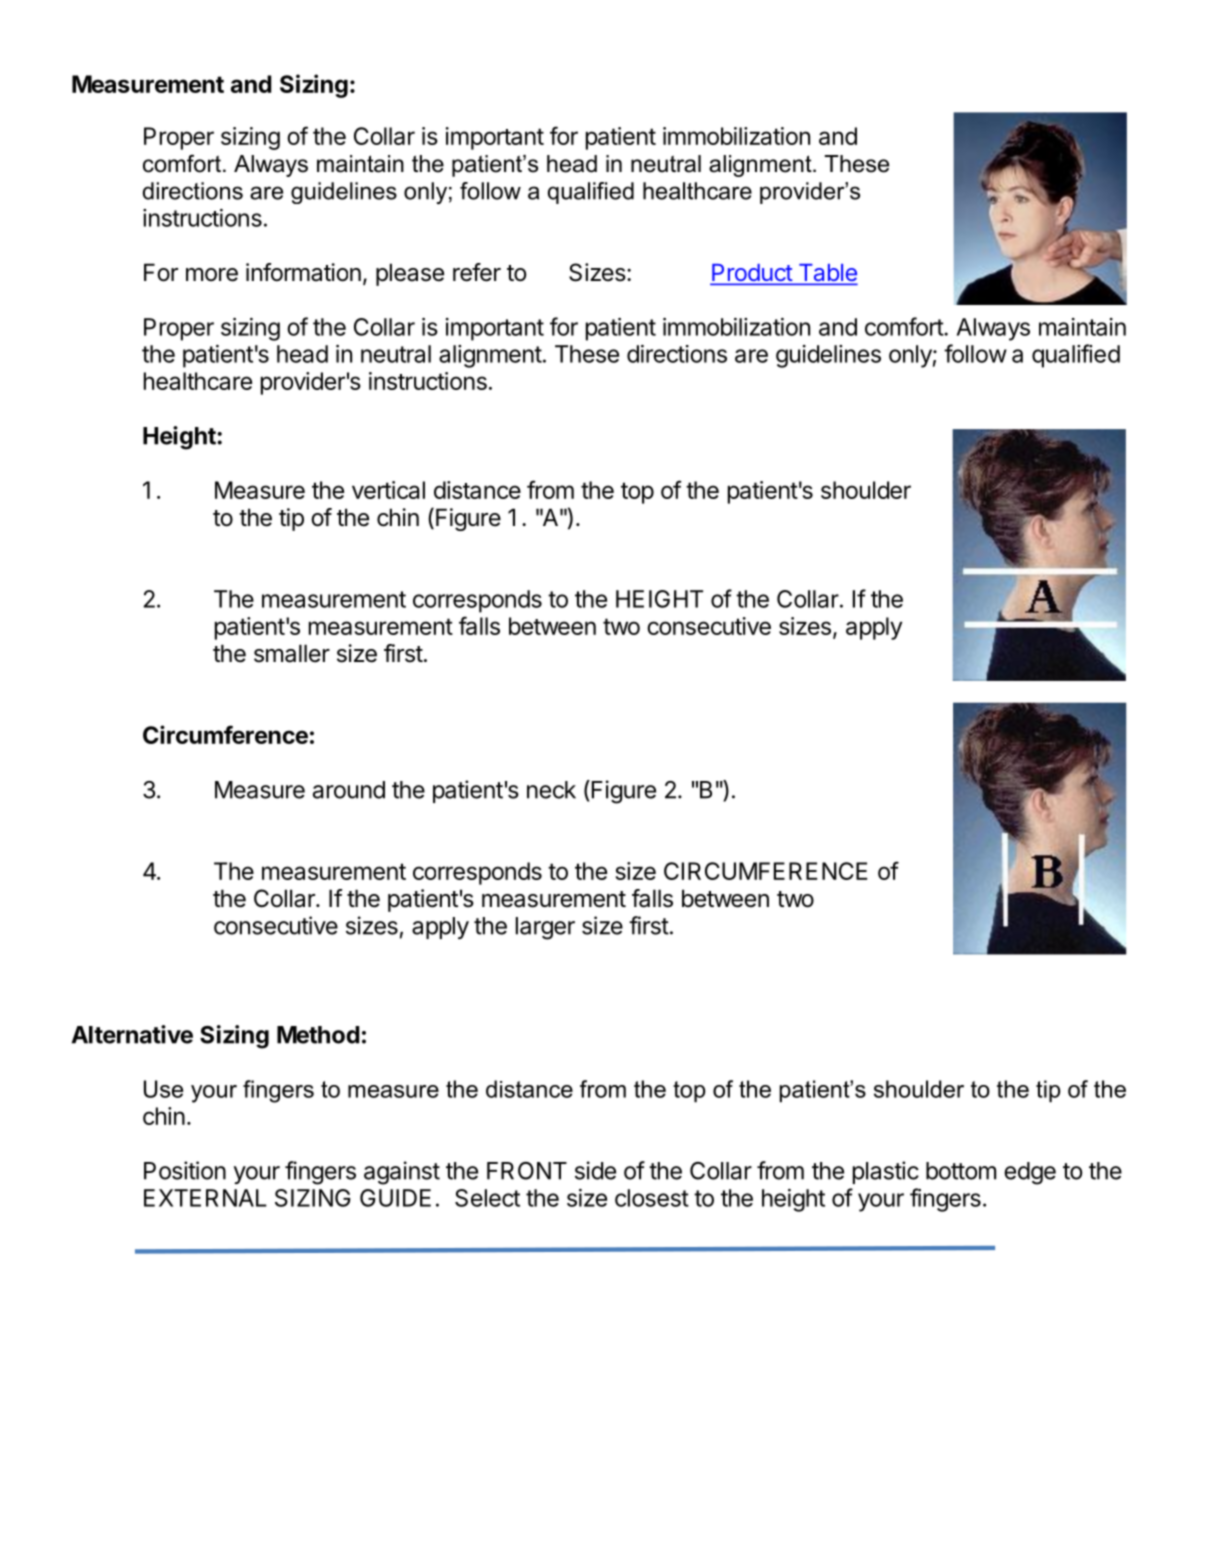 The image size is (1207, 1562). I want to click on larger, so click(545, 928).
